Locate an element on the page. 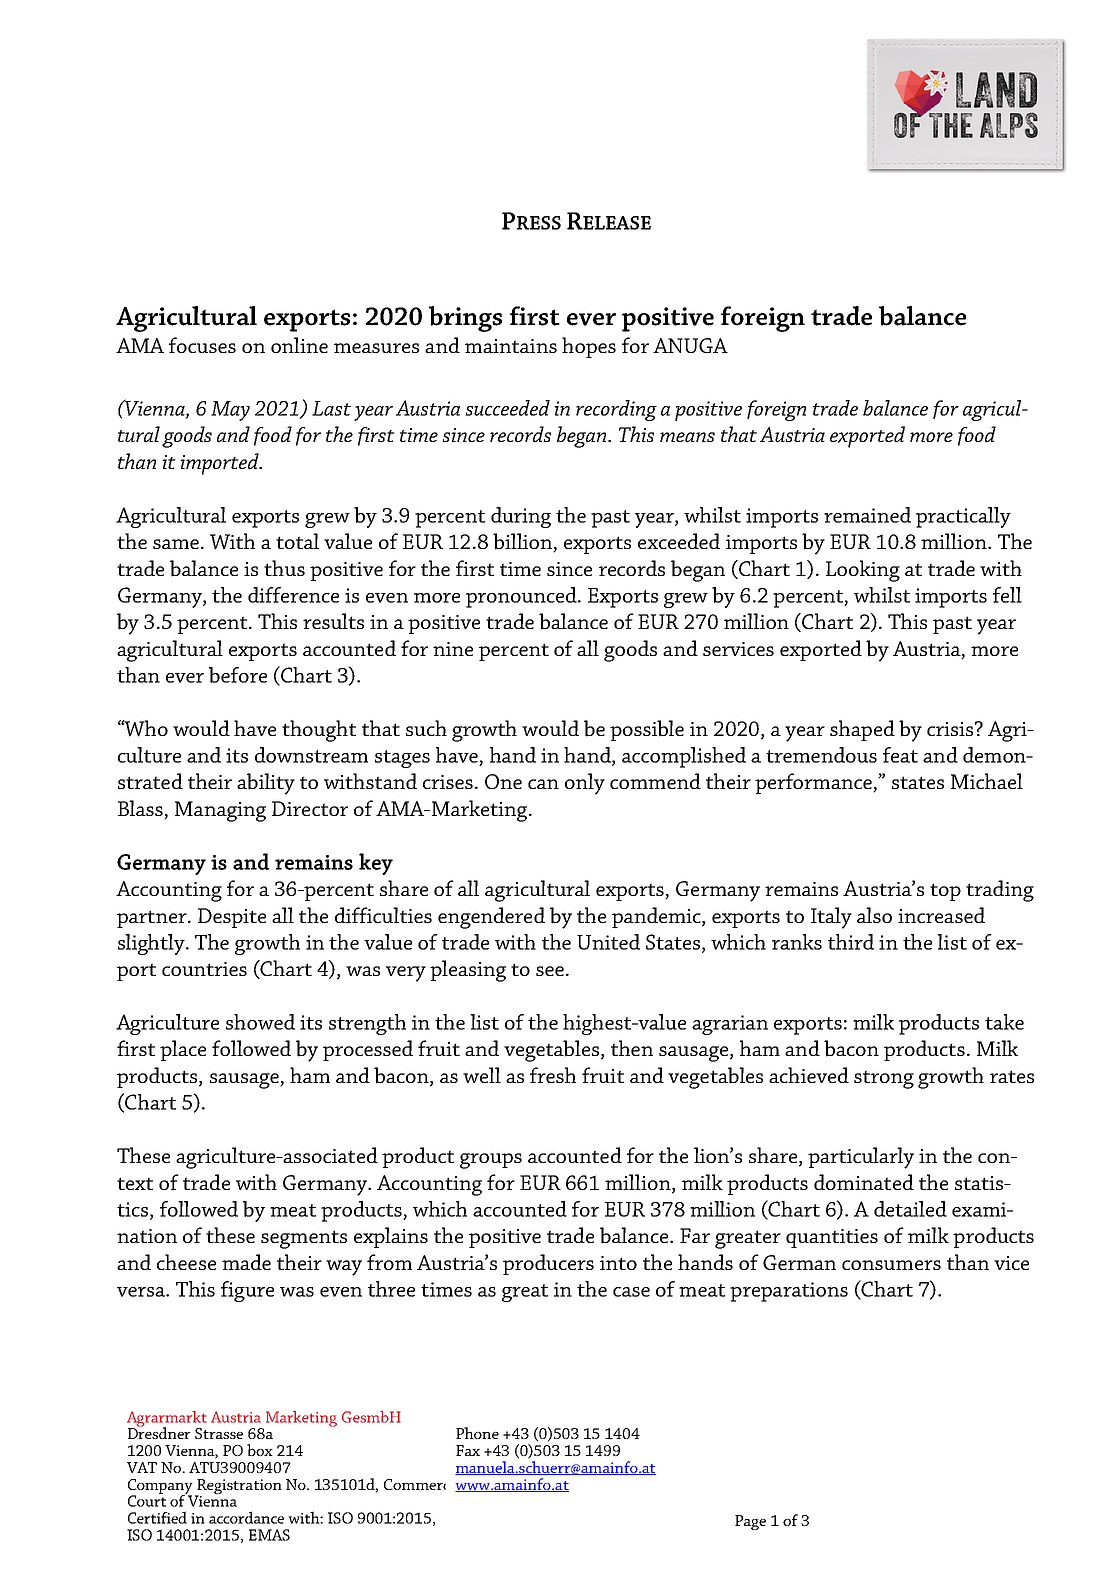 The image size is (1115, 1578). producers is located at coordinates (548, 1264).
